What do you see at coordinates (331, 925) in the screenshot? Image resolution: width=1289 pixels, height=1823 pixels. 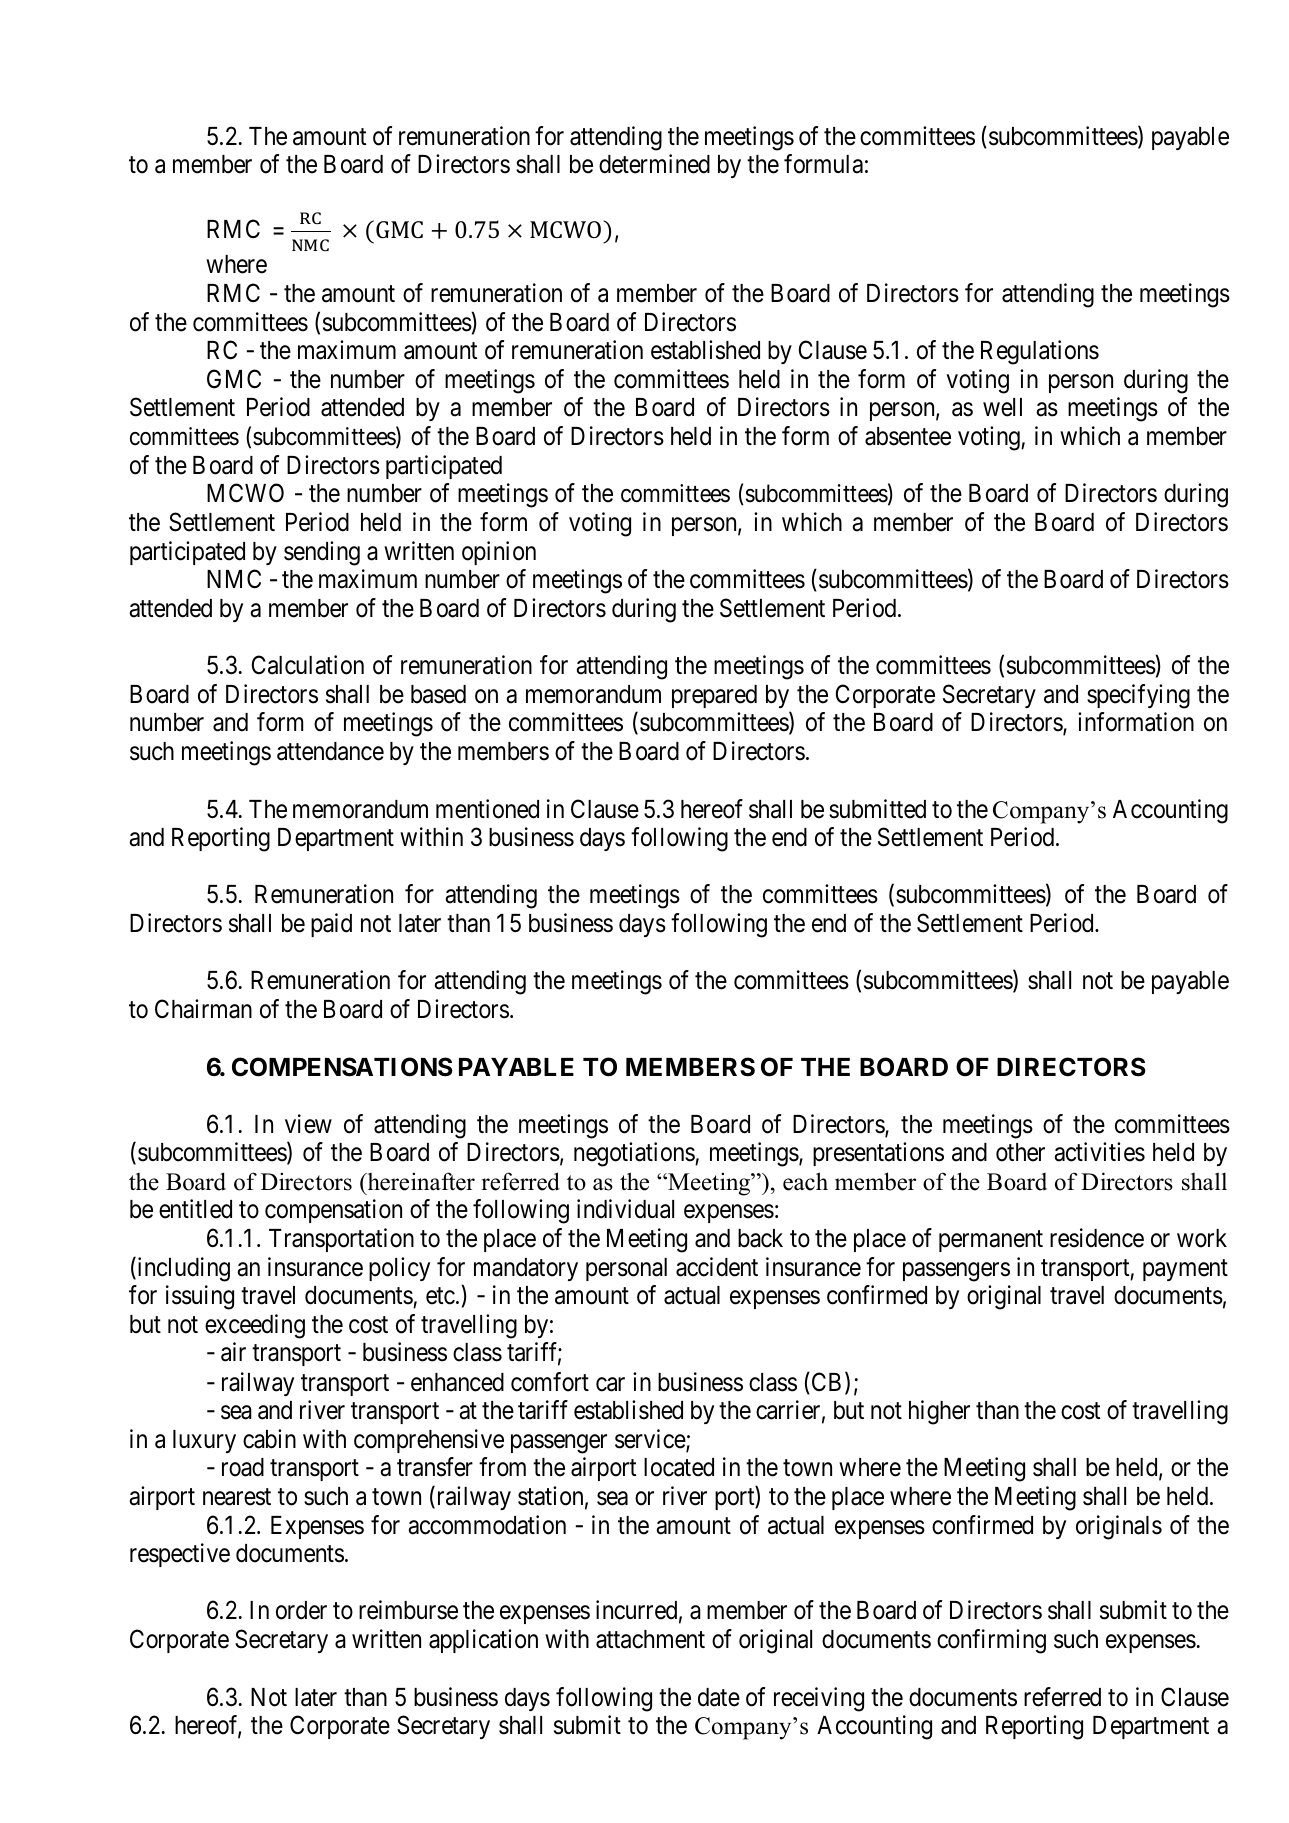 I see `paid` at bounding box center [331, 925].
